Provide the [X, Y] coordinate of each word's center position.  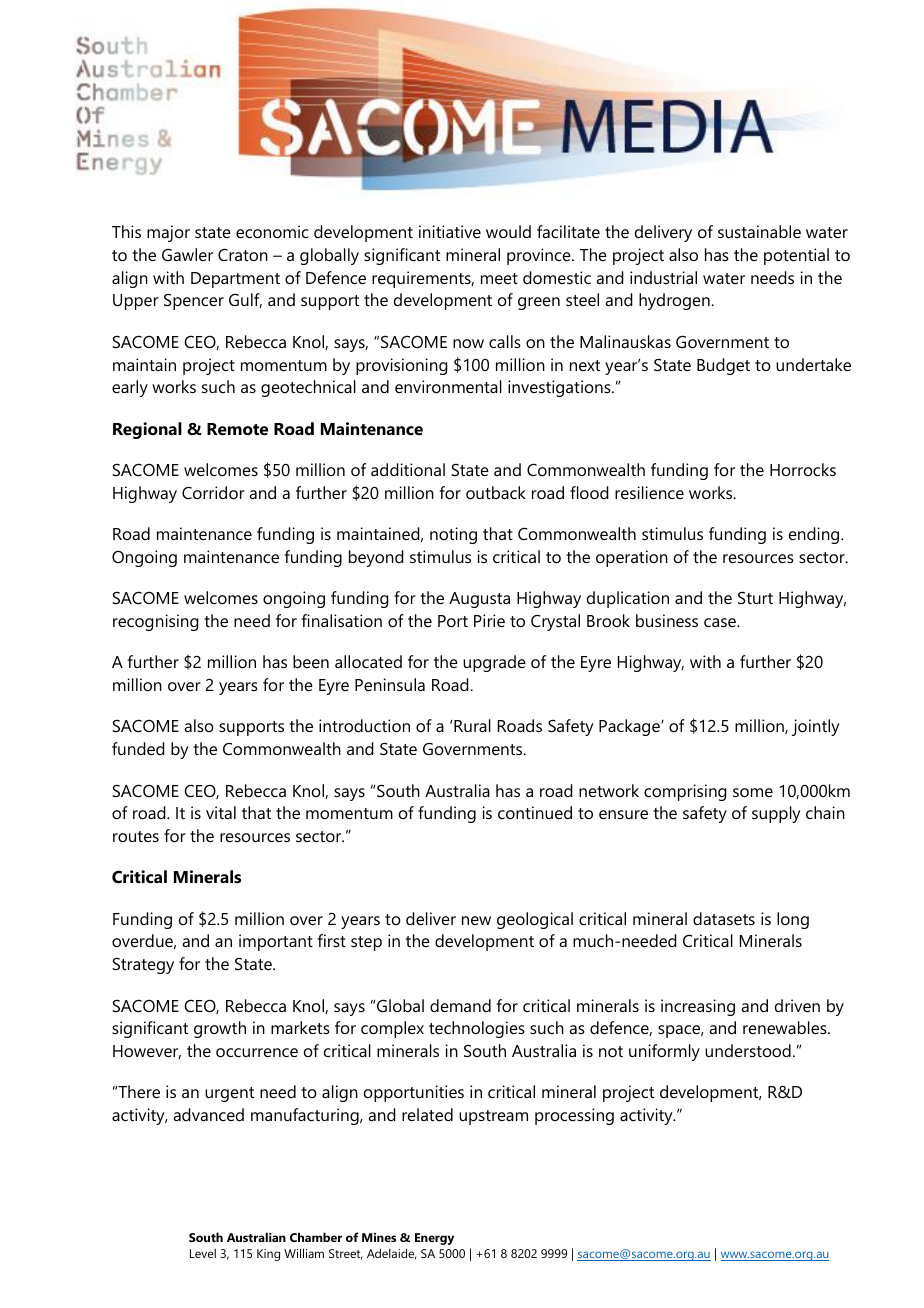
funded [138, 748]
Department [235, 280]
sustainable [759, 231]
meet [499, 278]
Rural [472, 725]
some [753, 792]
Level [203, 1253]
